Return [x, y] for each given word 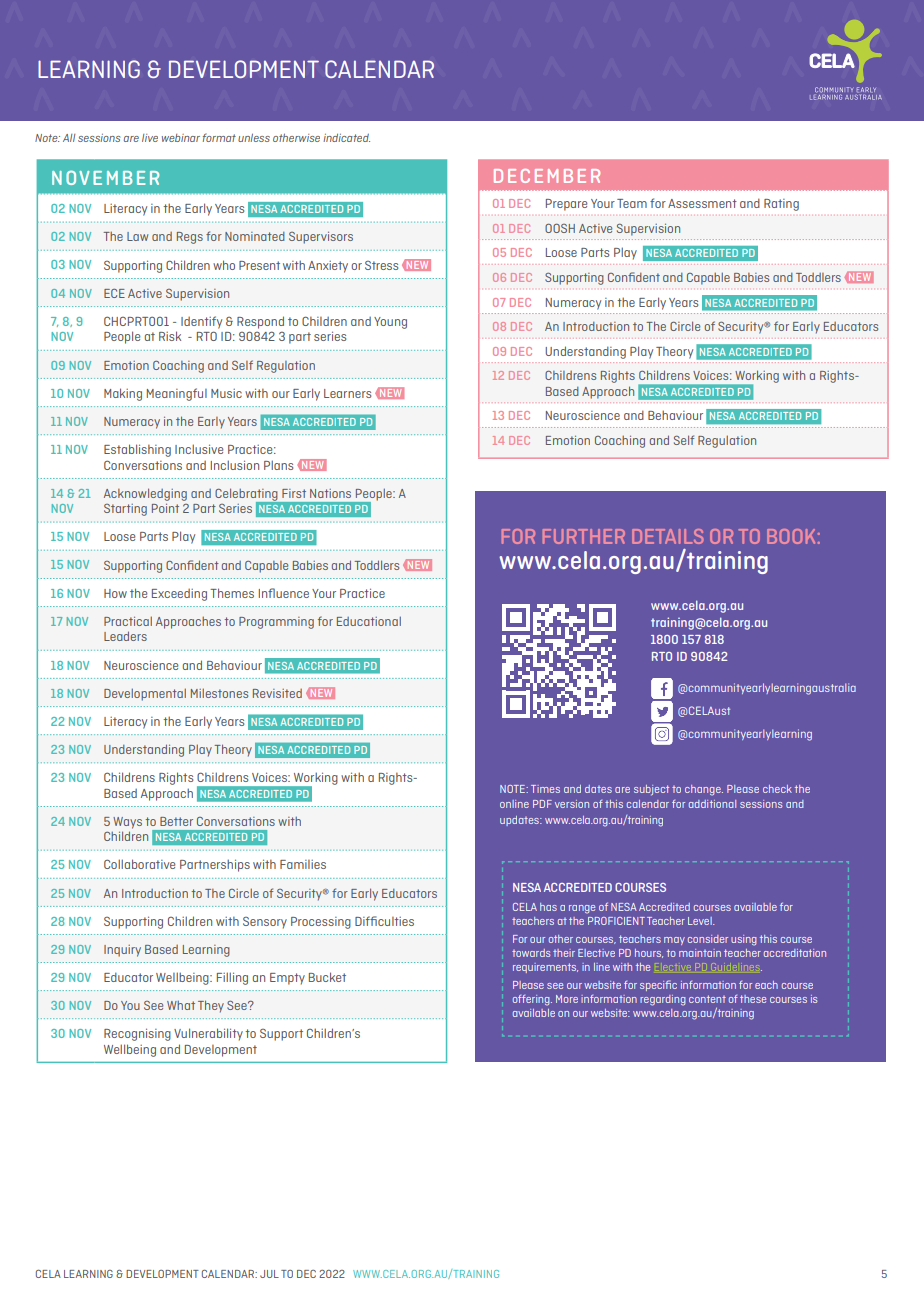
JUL [269, 1274]
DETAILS [668, 536]
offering [532, 1000]
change [704, 790]
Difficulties [384, 921]
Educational [369, 621]
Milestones [219, 693]
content [707, 999]
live [150, 138]
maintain [700, 953]
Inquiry [122, 951]
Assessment [702, 203]
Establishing [137, 450]
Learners [347, 393]
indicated [346, 138]
